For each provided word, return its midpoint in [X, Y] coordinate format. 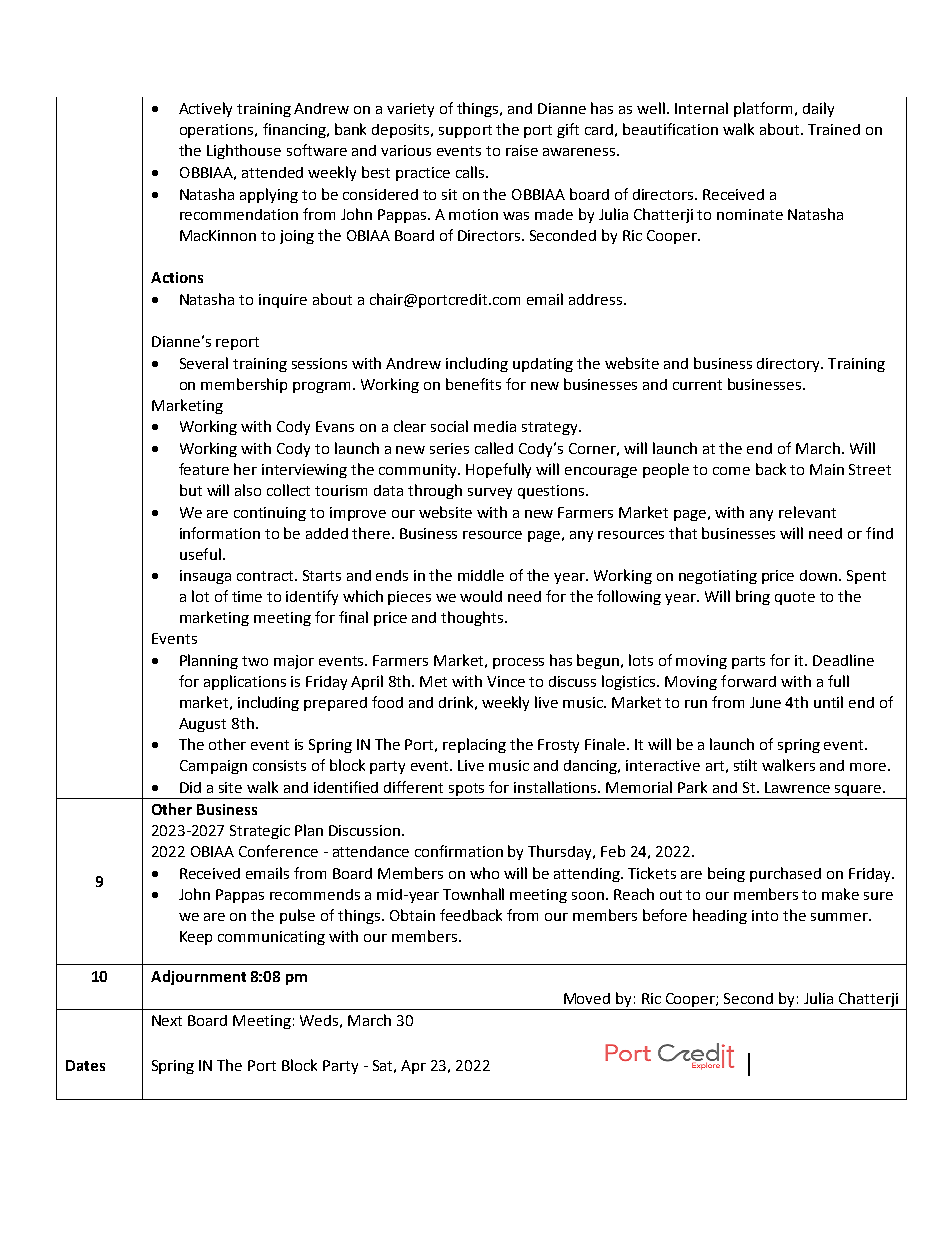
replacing [474, 745]
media [495, 426]
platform [763, 109]
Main [827, 469]
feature [204, 469]
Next [167, 1020]
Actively [205, 109]
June [765, 702]
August [202, 725]
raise [522, 150]
